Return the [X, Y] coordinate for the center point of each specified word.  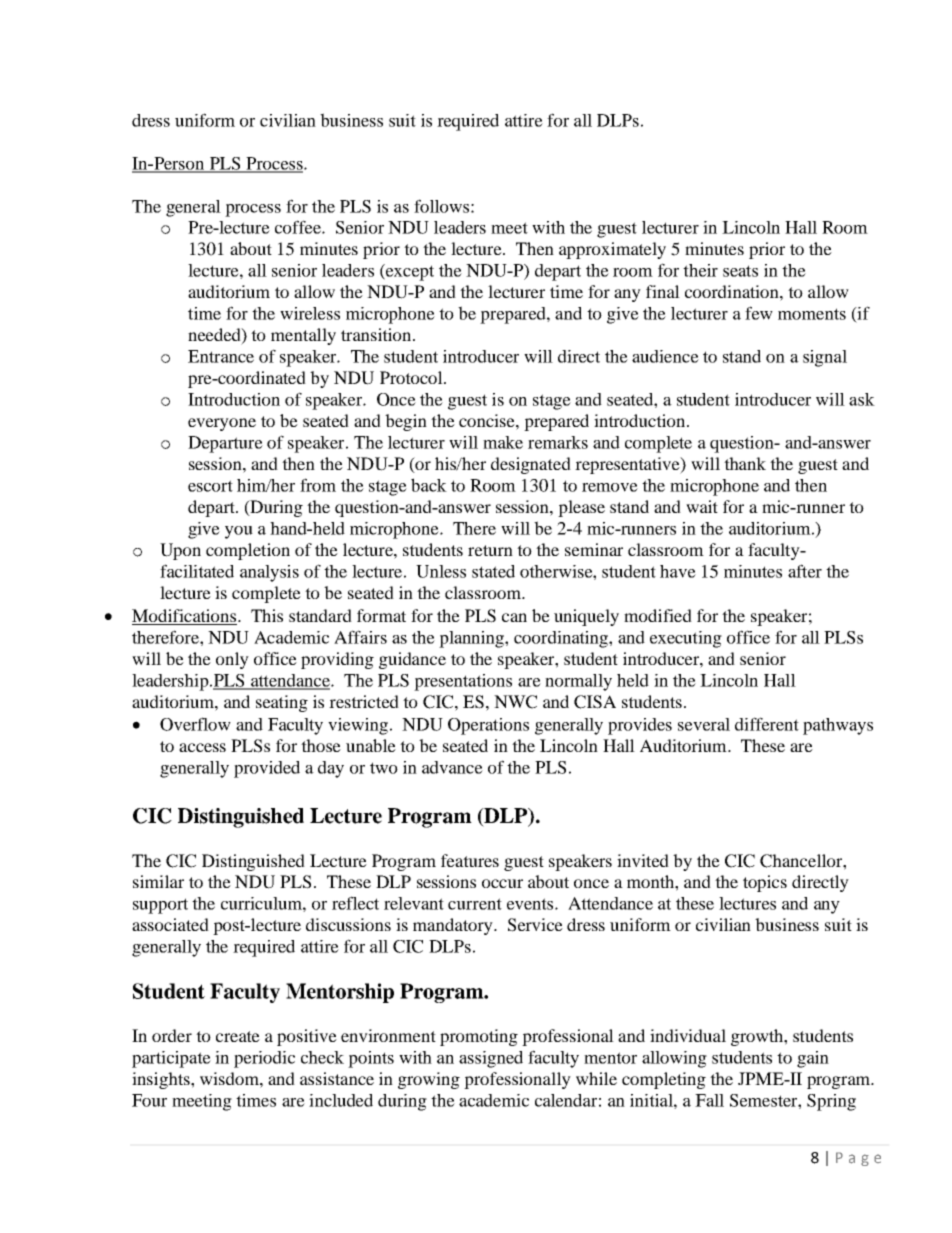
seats [740, 271]
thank [745, 463]
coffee [299, 227]
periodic [264, 1059]
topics [765, 883]
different [767, 724]
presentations [463, 682]
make [503, 442]
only [232, 660]
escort [210, 486]
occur [502, 883]
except [409, 272]
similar [158, 881]
